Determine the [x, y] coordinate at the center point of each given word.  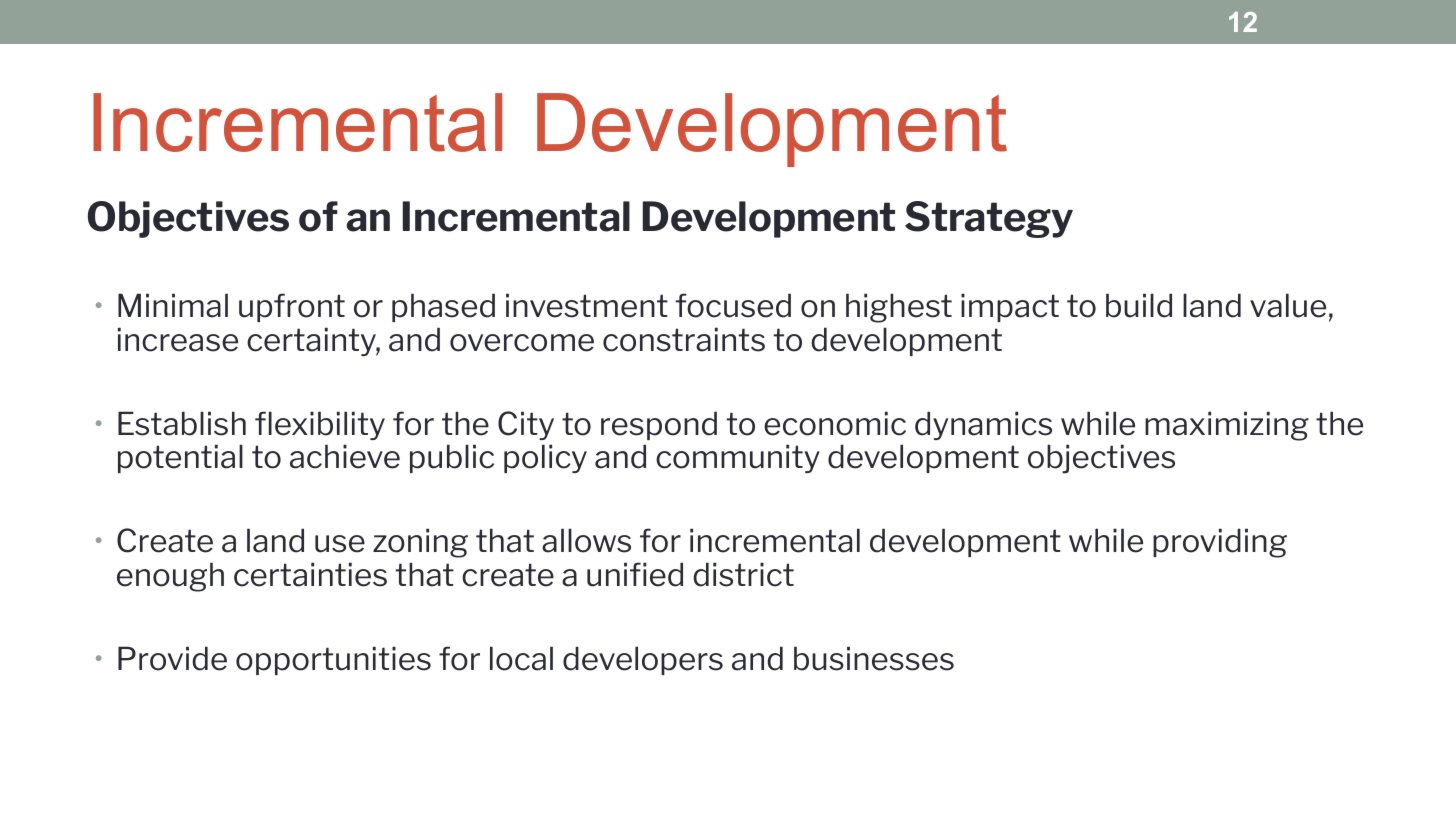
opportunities [333, 660]
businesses [874, 658]
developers [643, 660]
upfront [292, 307]
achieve [345, 456]
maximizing [1227, 426]
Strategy [989, 219]
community [738, 458]
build [1139, 305]
